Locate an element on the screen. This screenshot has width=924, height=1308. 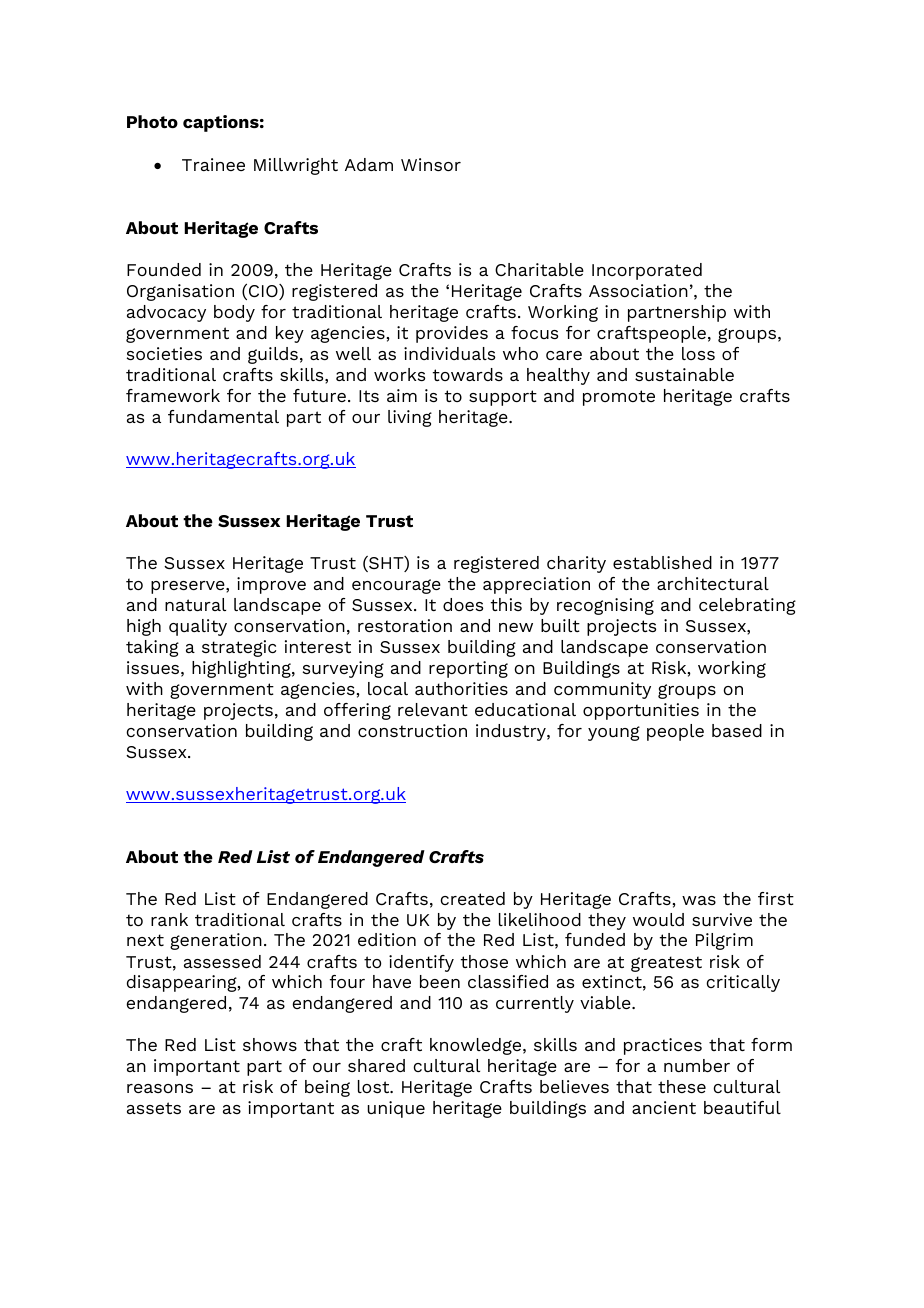
was is located at coordinates (699, 900).
